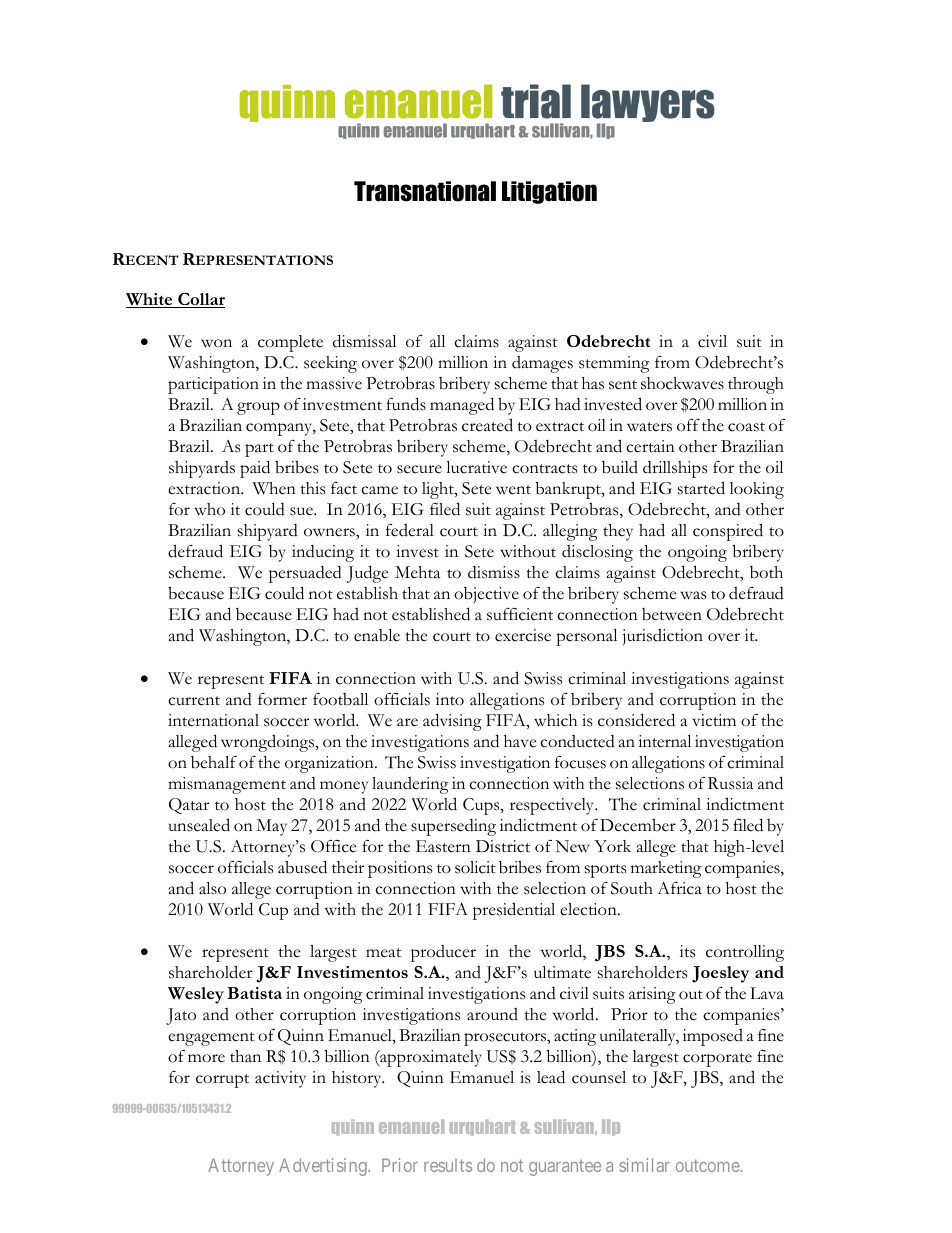  Describe the element at coordinates (200, 300) in the screenshot. I see `Collar` at that location.
